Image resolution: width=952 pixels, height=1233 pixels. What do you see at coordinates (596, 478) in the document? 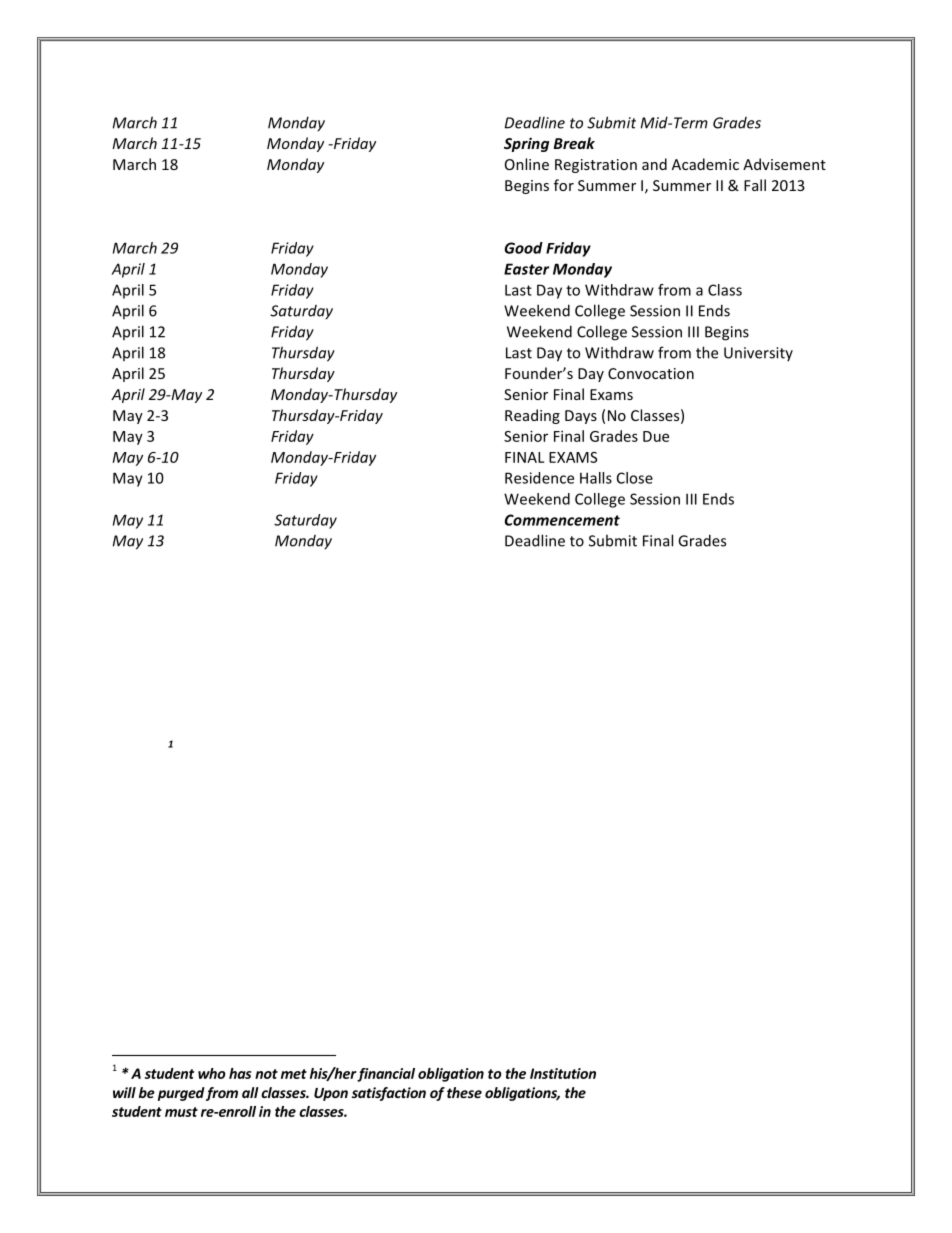
I see `Halls` at bounding box center [596, 478].
